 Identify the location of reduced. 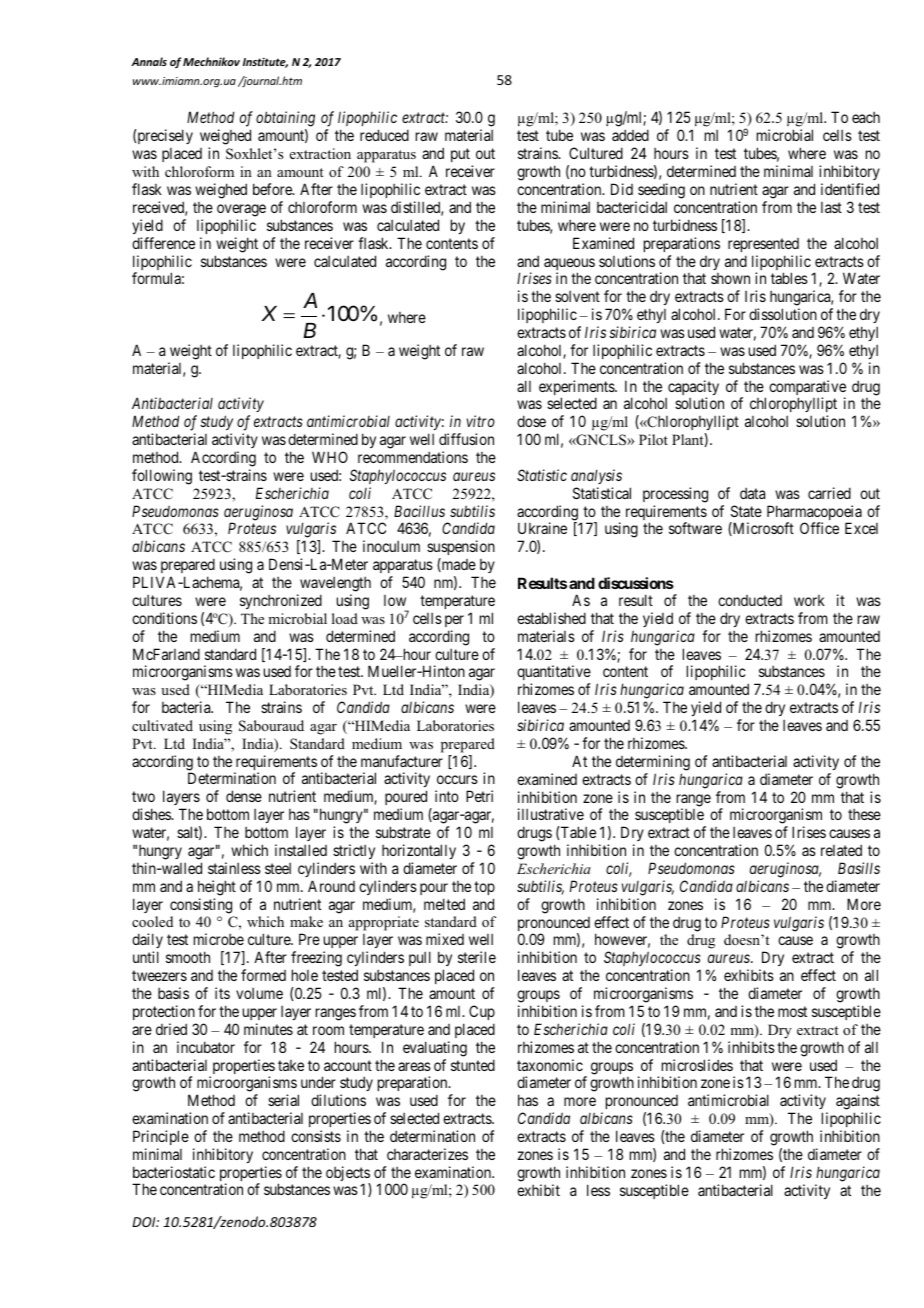
(384, 135).
